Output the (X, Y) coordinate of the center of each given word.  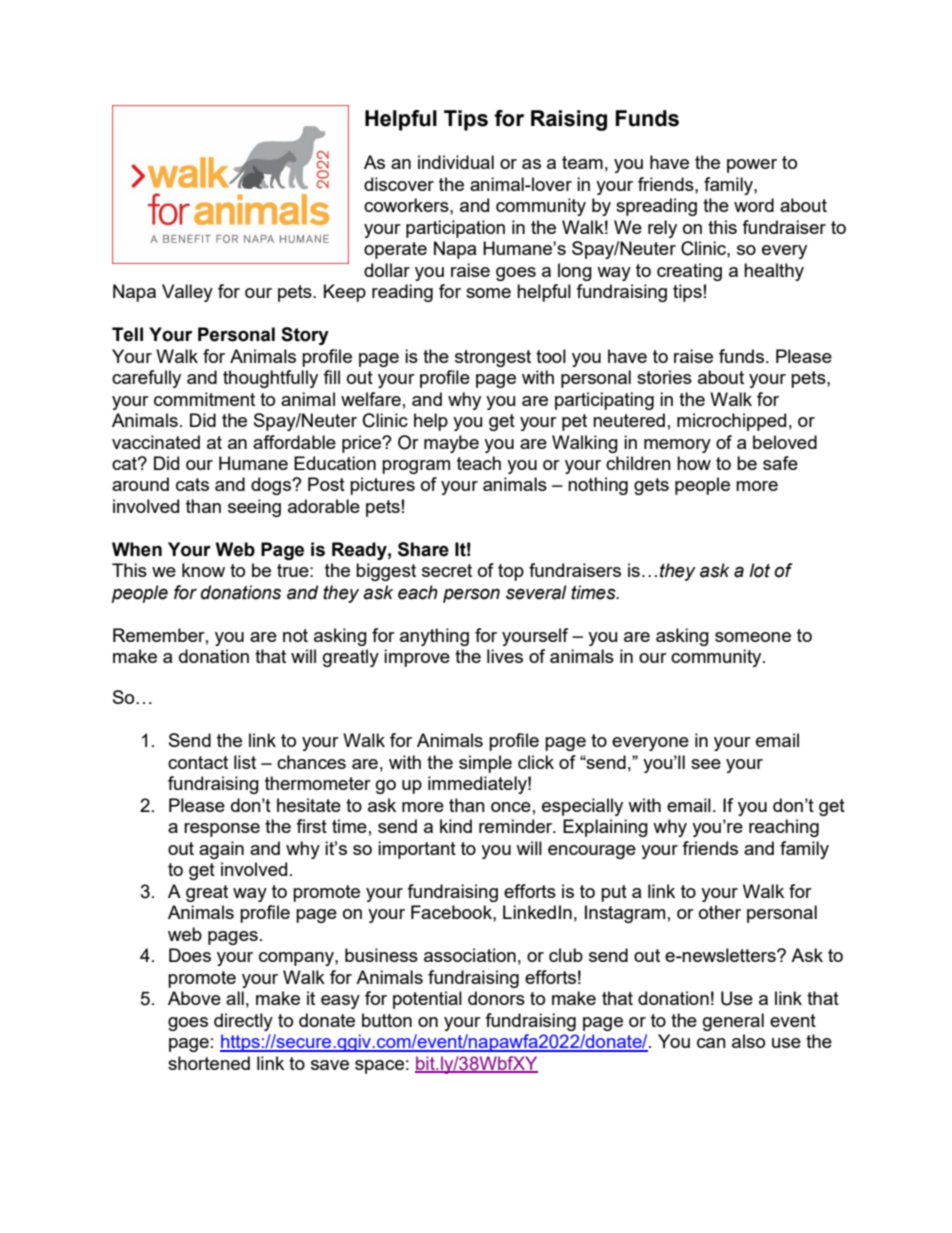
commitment (204, 399)
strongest (493, 358)
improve (417, 658)
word (754, 205)
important (417, 850)
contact (198, 762)
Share (423, 549)
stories (664, 377)
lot (759, 570)
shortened (209, 1063)
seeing (254, 508)
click (536, 762)
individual (456, 162)
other (720, 912)
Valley (187, 293)
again (221, 850)
